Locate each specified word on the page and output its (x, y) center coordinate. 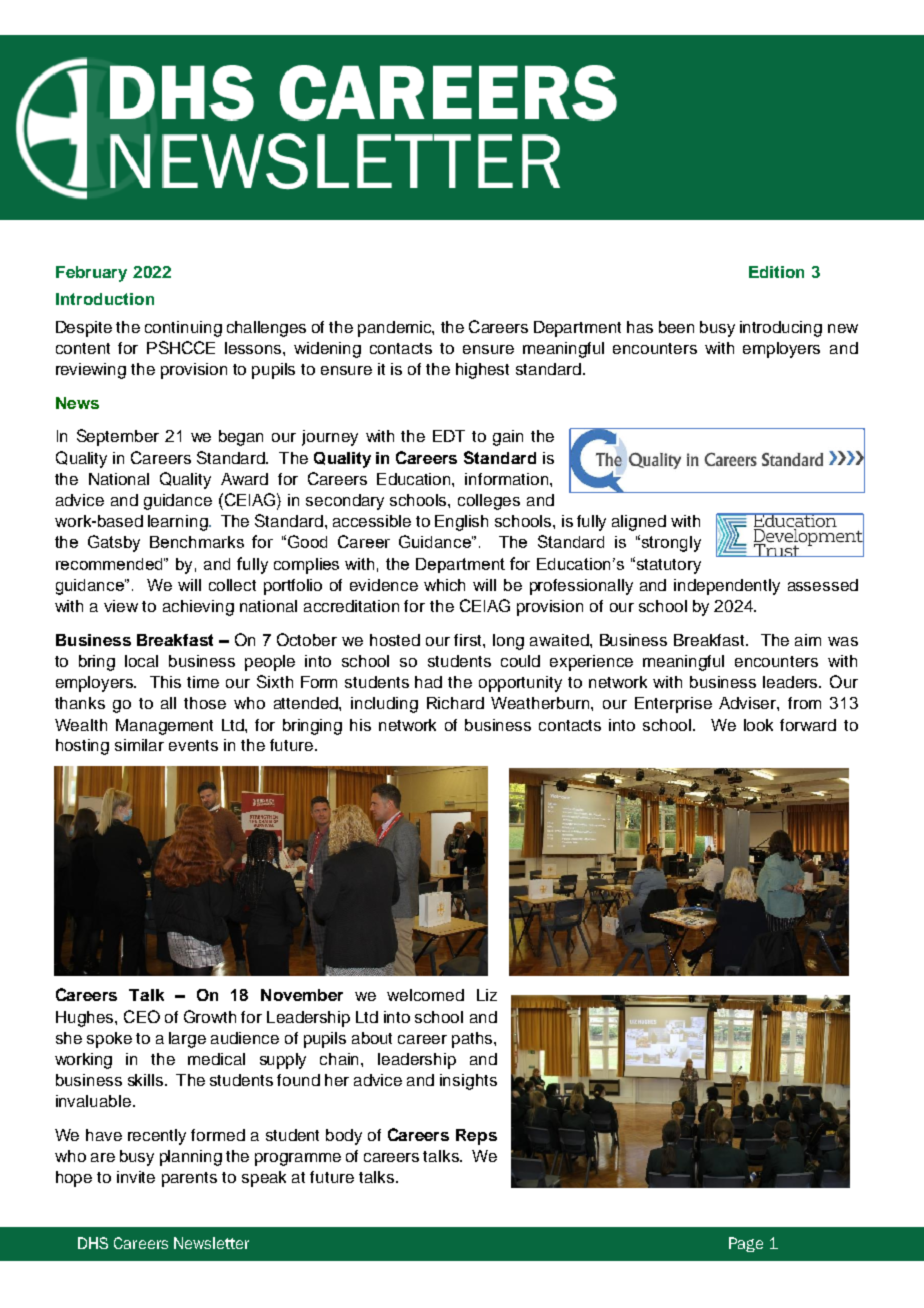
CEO (142, 1016)
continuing (183, 329)
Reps (476, 1137)
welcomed (425, 995)
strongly (671, 544)
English (461, 523)
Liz (487, 995)
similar (139, 745)
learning (179, 523)
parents (189, 1179)
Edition (776, 272)
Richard (455, 703)
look (758, 725)
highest (482, 371)
